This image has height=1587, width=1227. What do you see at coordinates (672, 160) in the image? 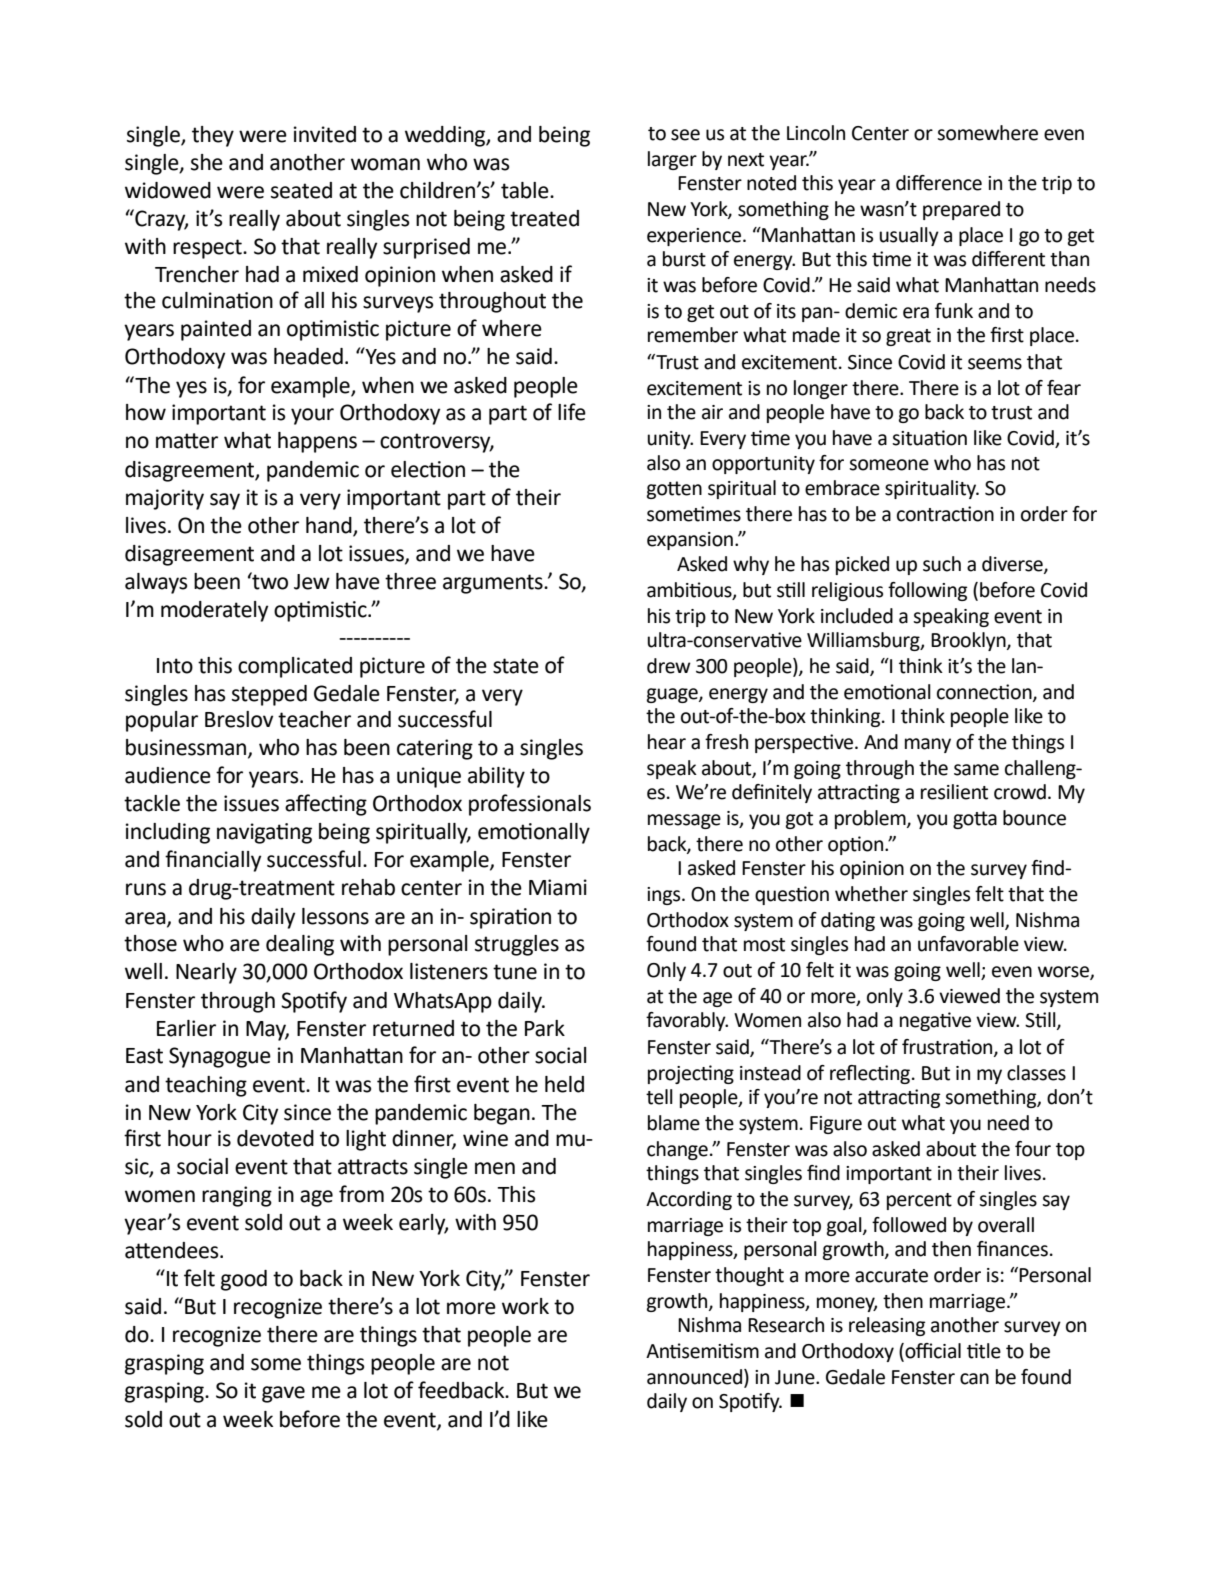
I see `larger` at bounding box center [672, 160].
